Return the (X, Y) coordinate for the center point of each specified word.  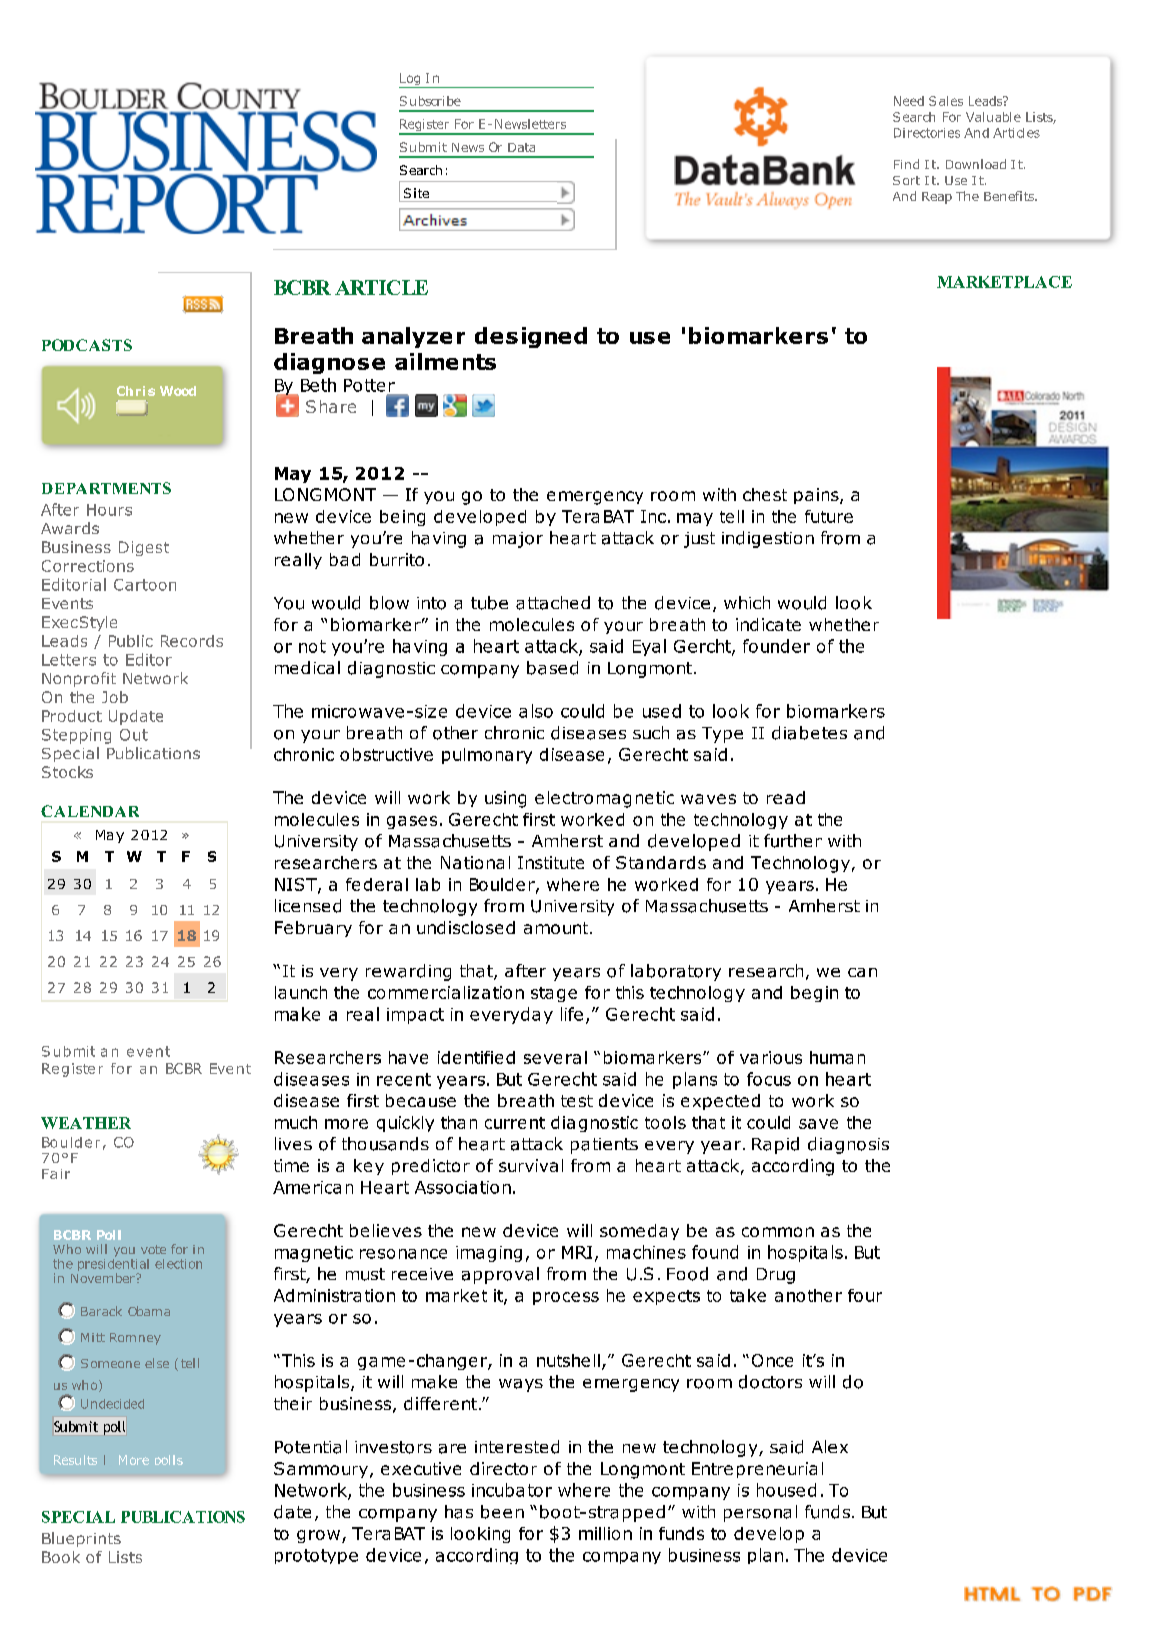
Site (416, 193)
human (837, 1057)
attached (553, 603)
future (829, 516)
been (502, 1512)
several (555, 1057)
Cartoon (145, 585)
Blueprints (81, 1539)
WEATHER (86, 1123)
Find (906, 164)
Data (521, 147)
